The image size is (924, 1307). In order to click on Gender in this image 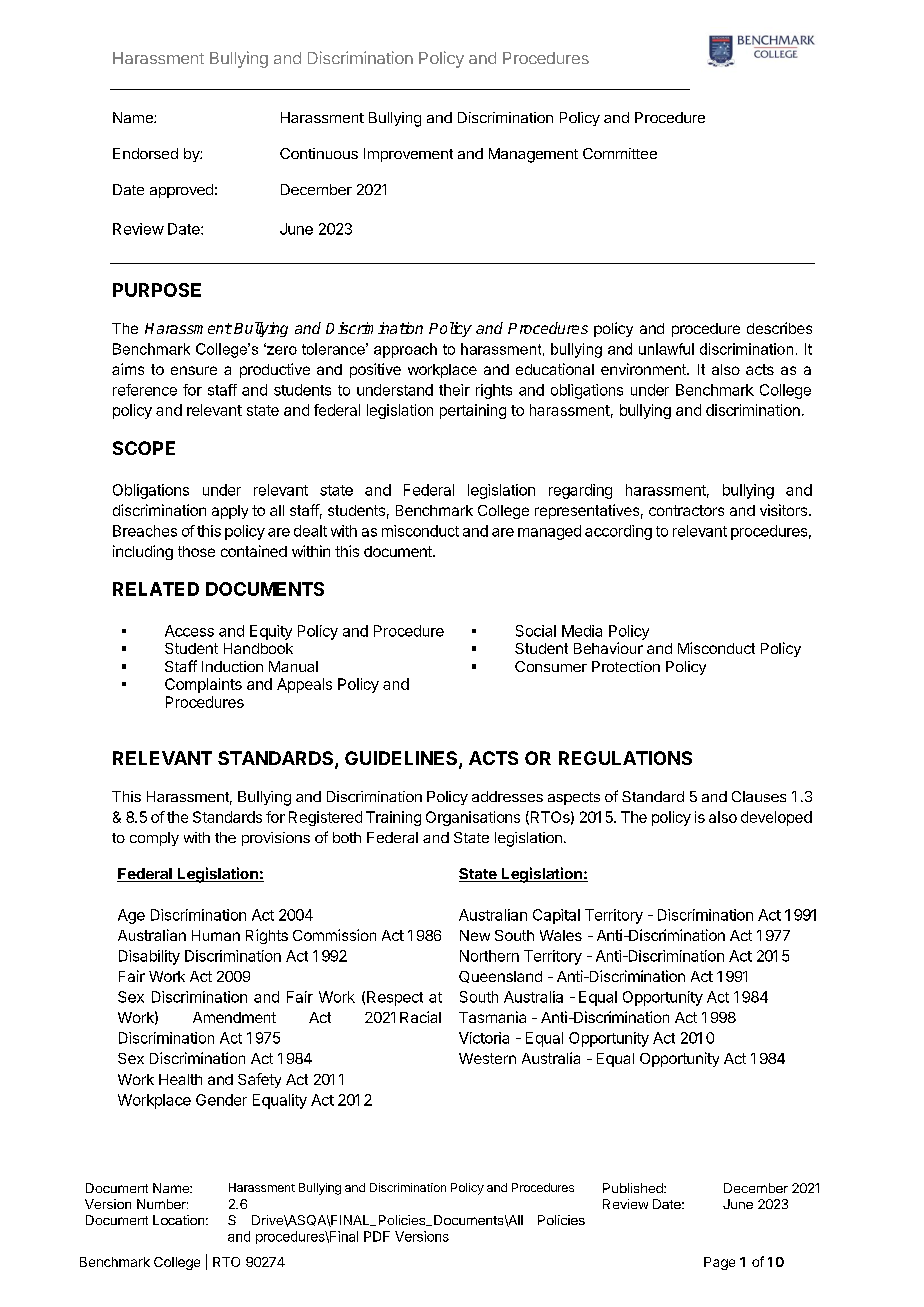, I will do `click(221, 1100)`.
